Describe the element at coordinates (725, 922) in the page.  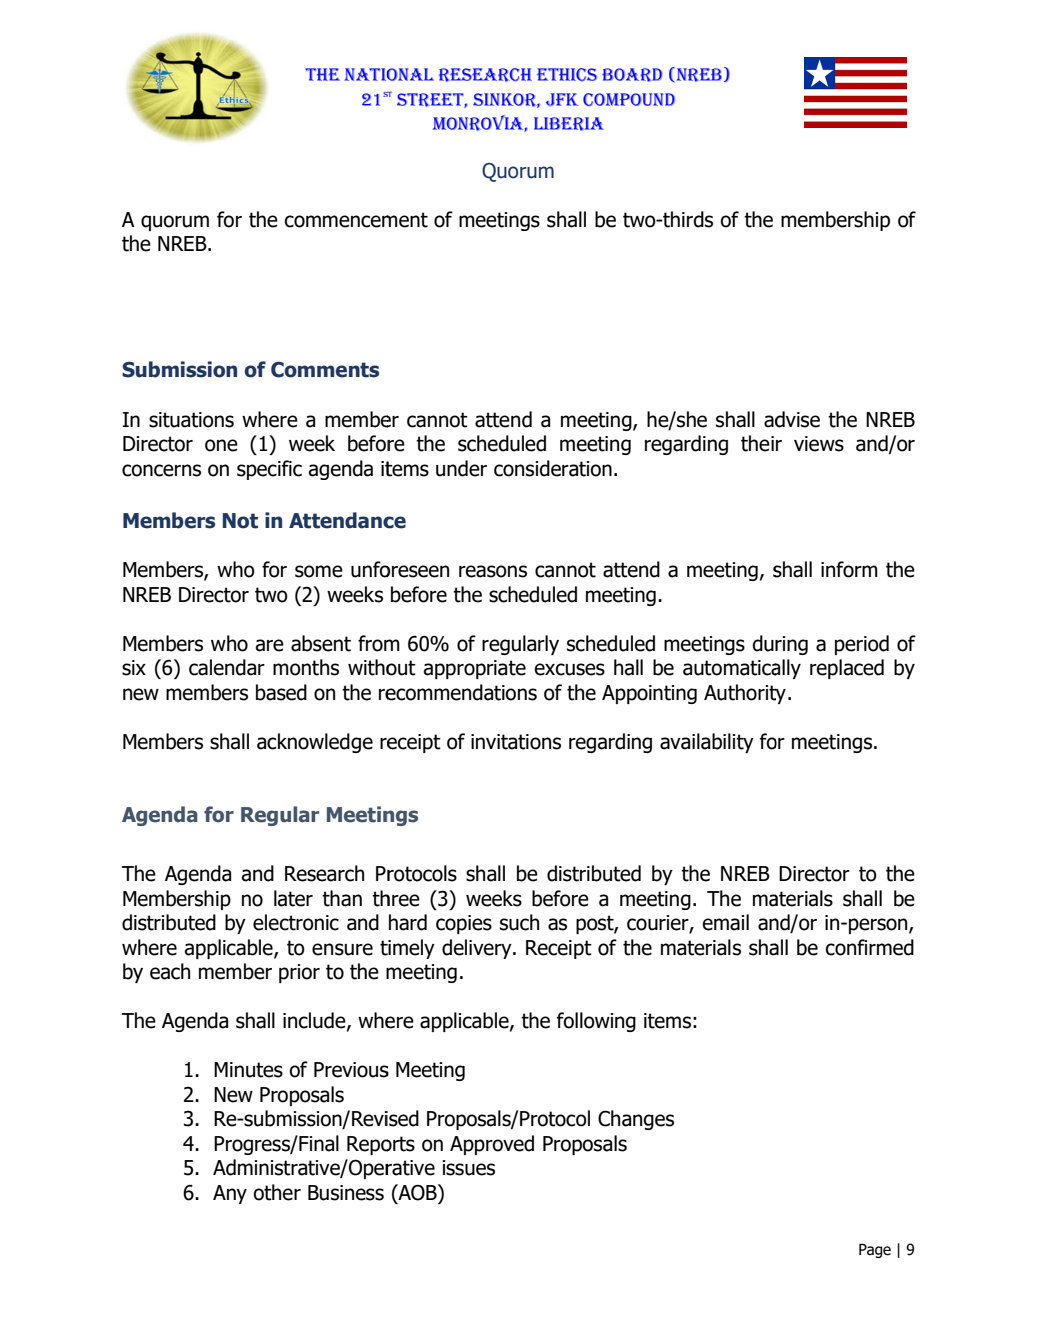
I see `email` at that location.
